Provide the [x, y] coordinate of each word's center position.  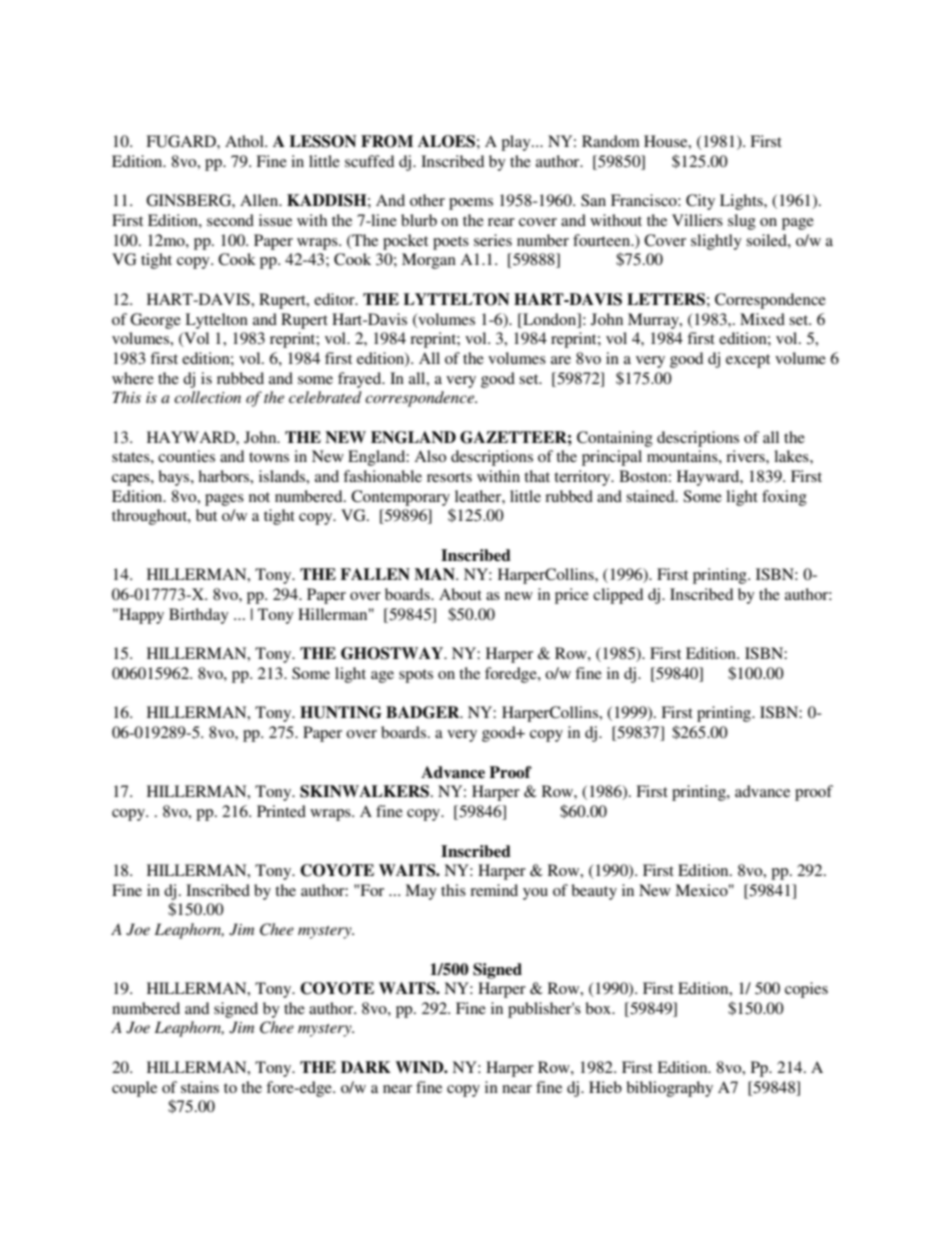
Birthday [199, 616]
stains [200, 1087]
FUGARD [182, 141]
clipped [618, 596]
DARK [366, 1067]
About [460, 594]
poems [471, 204]
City [700, 202]
